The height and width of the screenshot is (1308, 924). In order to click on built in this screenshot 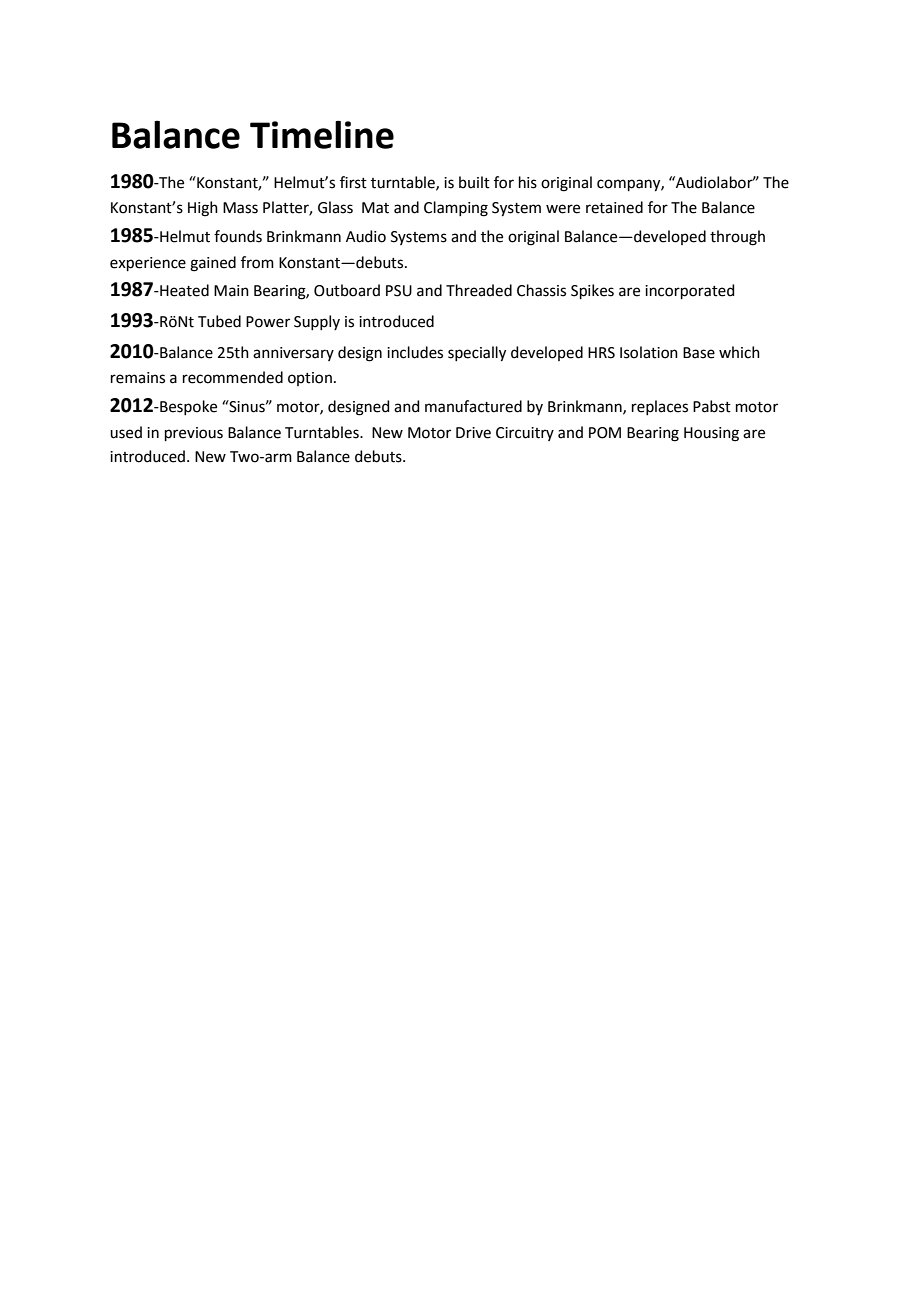, I will do `click(474, 182)`.
